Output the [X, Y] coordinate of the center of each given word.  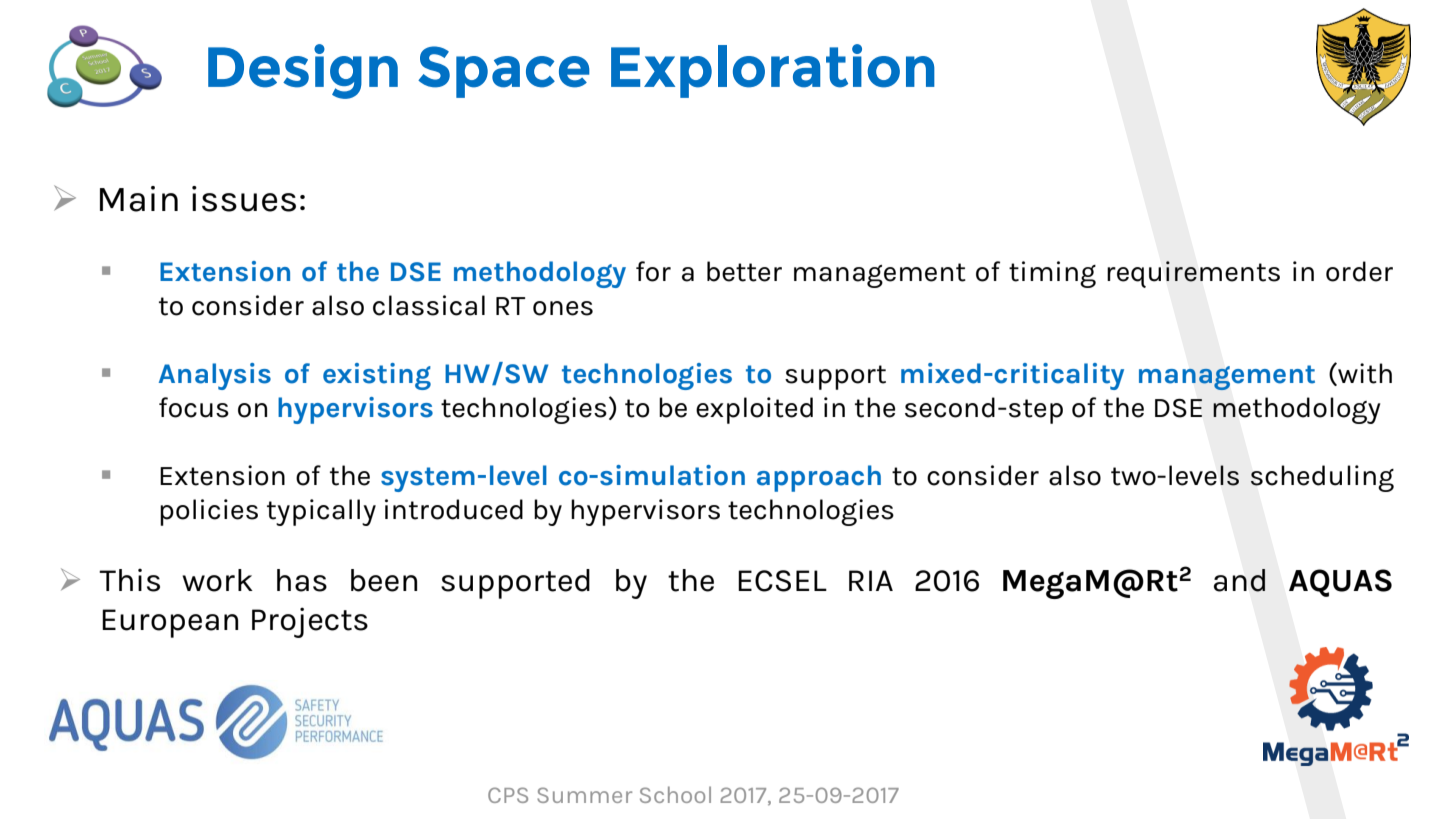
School [675, 794]
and [1239, 580]
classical [429, 305]
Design [303, 71]
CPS [508, 795]
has [302, 580]
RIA [871, 580]
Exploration [773, 71]
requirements [1193, 274]
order [1359, 271]
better [744, 271]
